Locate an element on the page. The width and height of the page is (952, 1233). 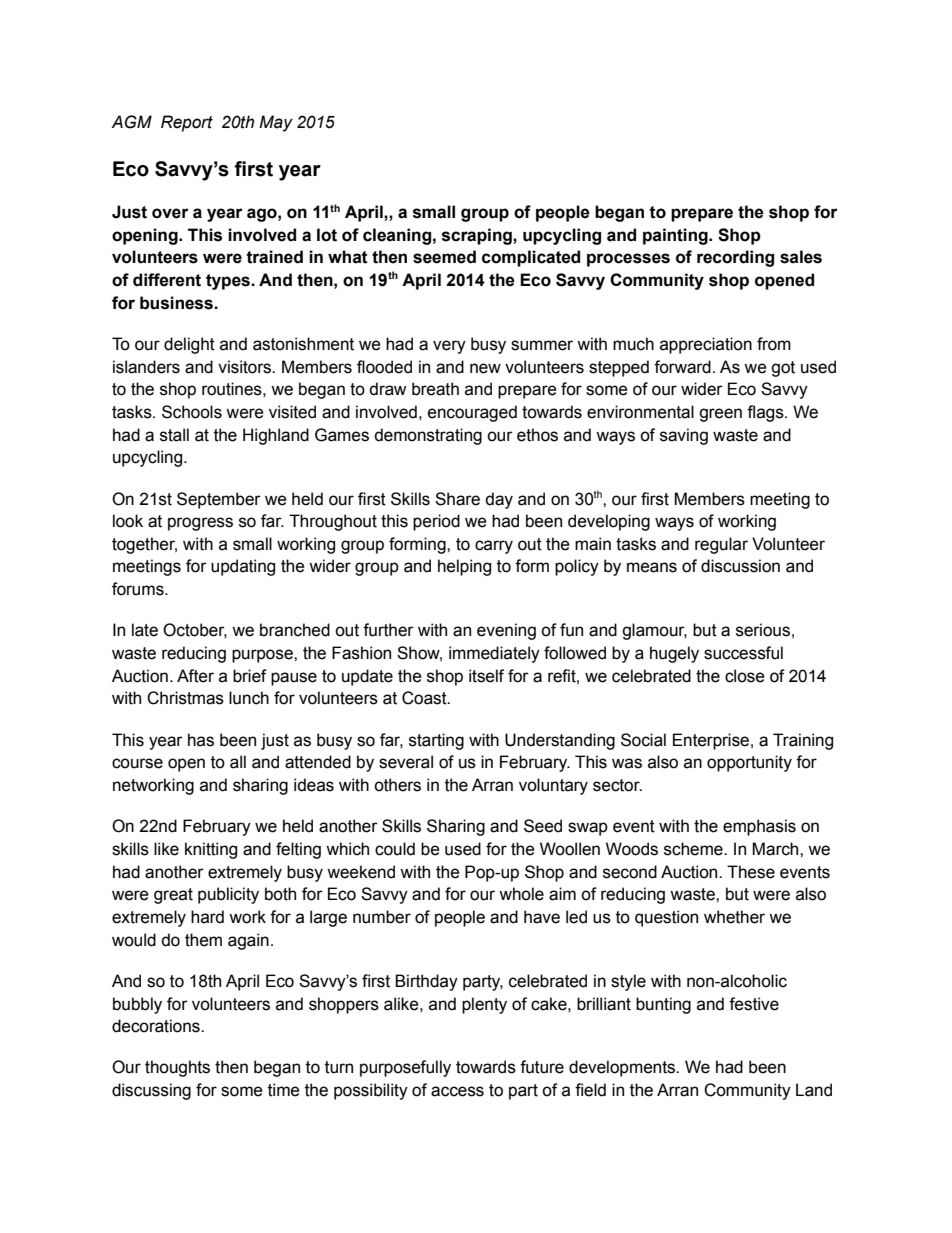
serious is located at coordinates (763, 630).
